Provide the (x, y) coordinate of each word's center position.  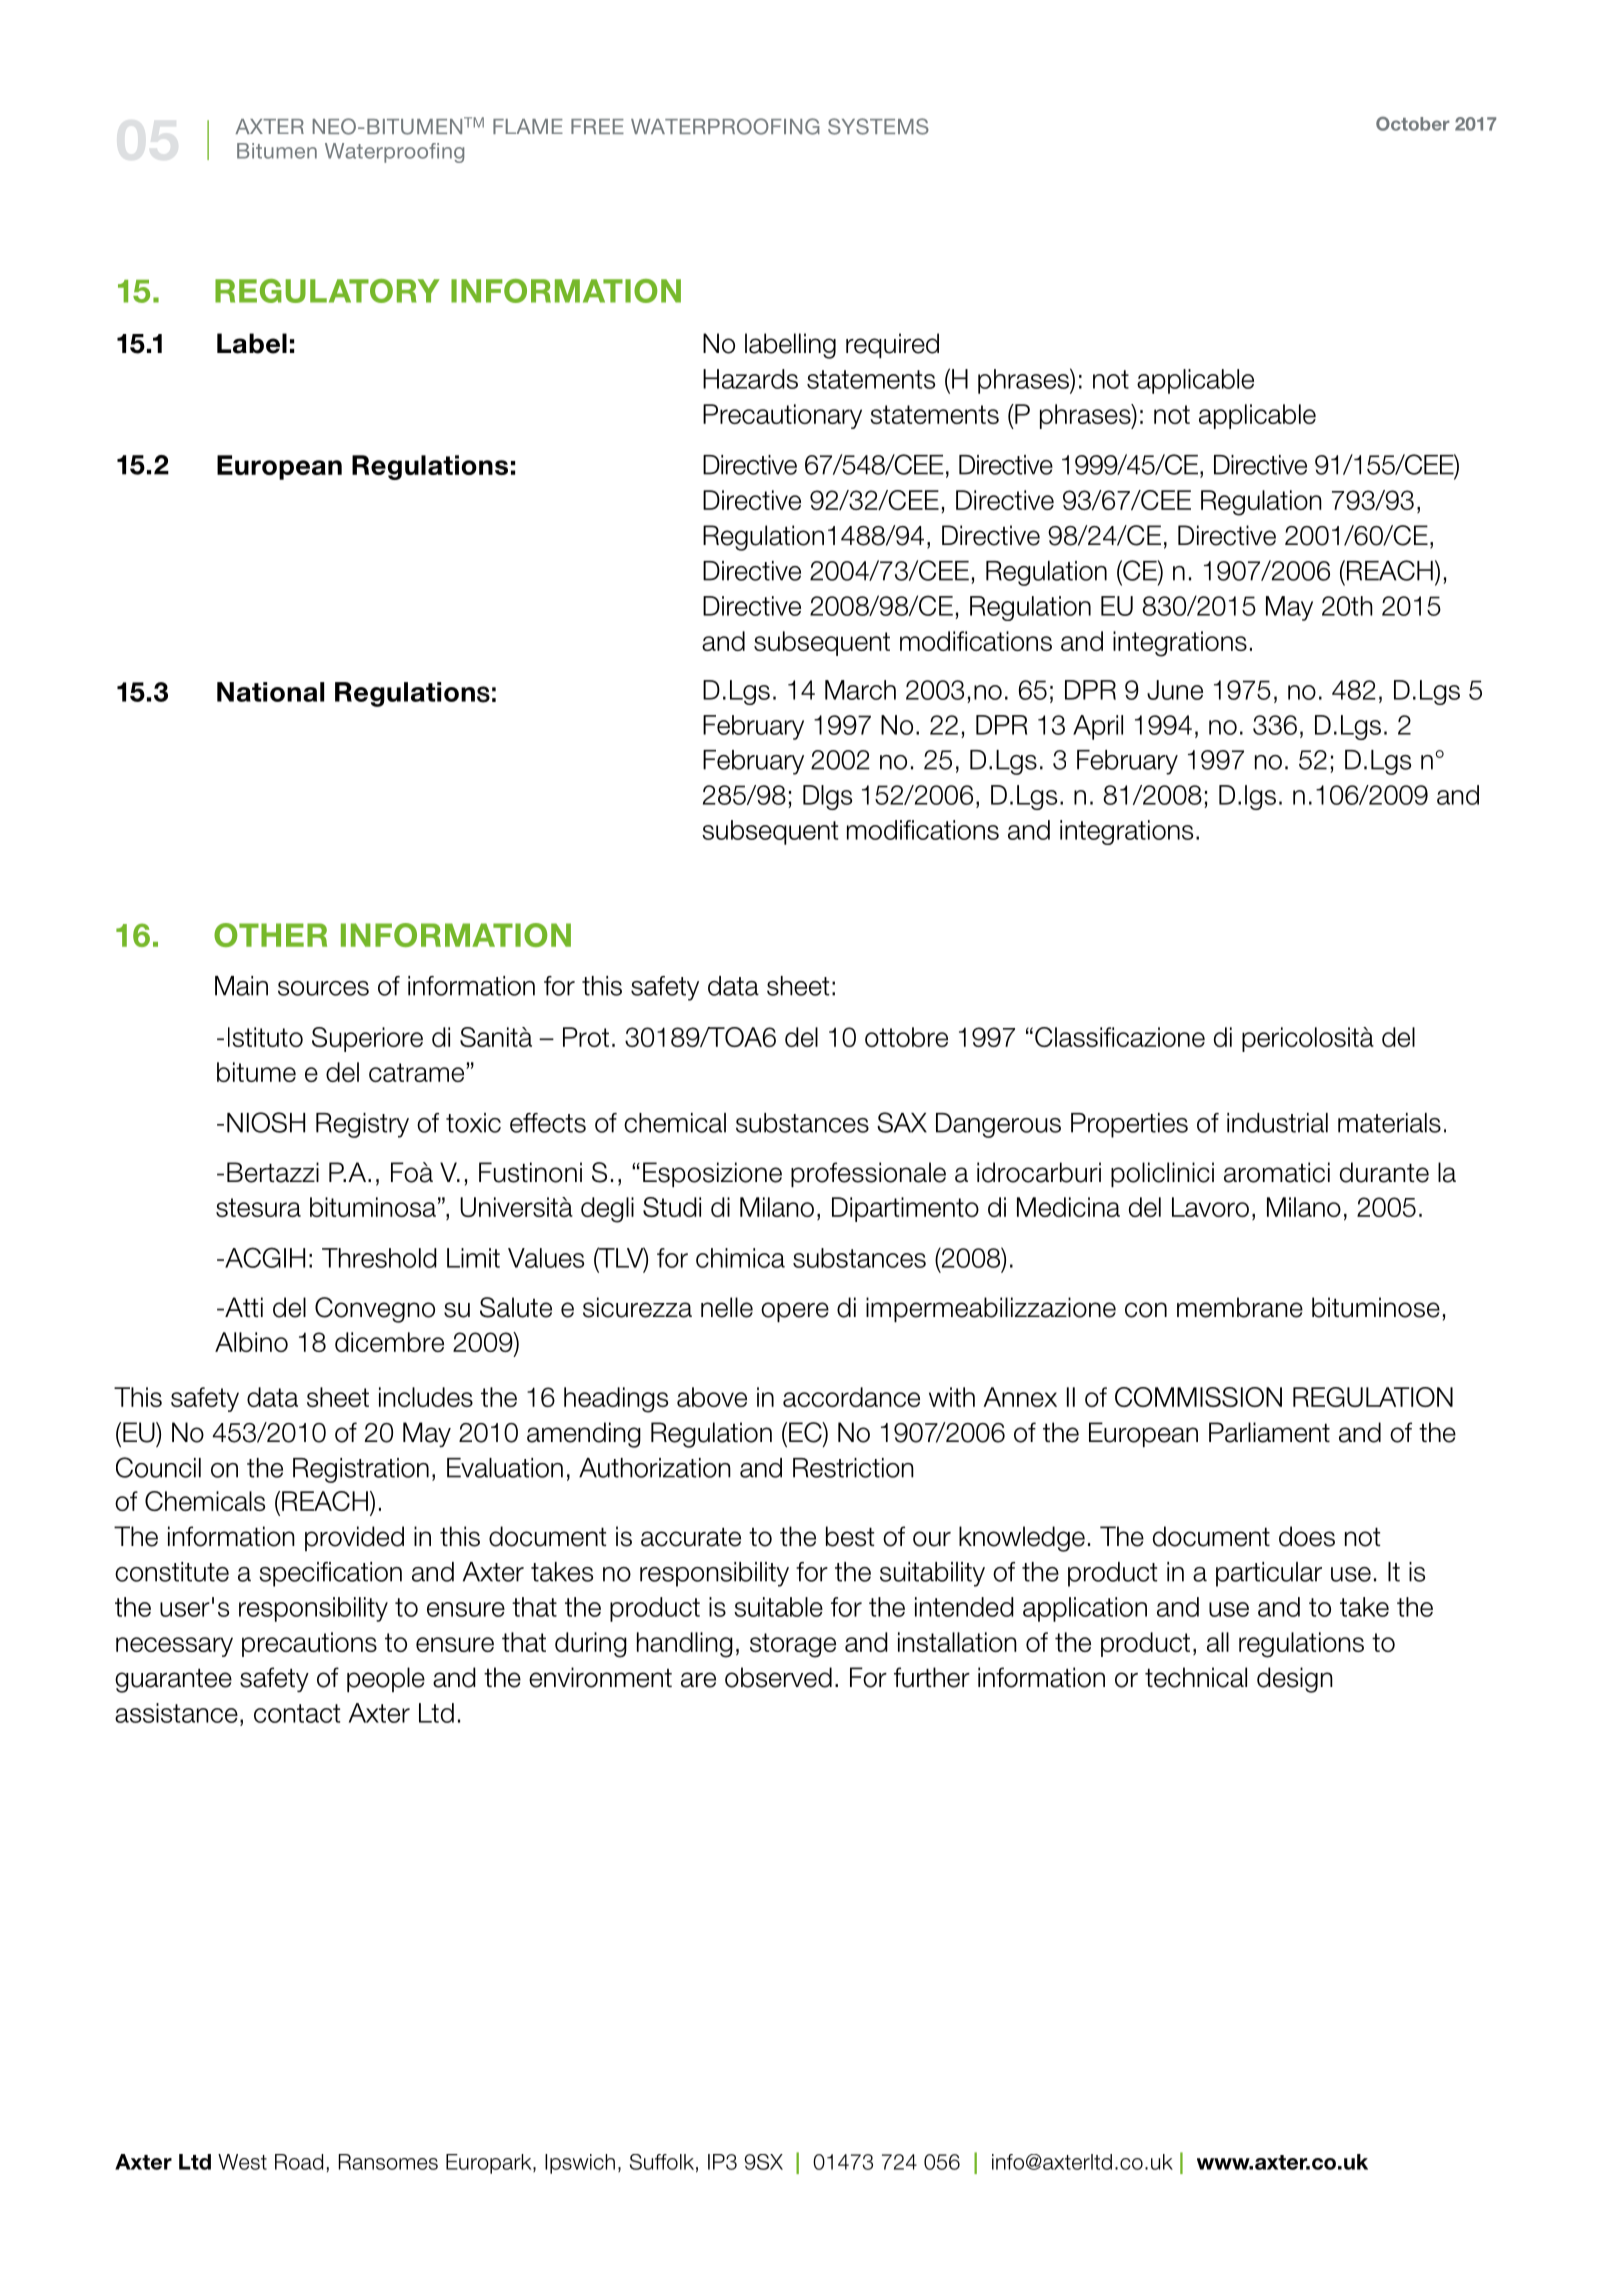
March (860, 690)
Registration (361, 1470)
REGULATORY (327, 291)
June (1175, 690)
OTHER (270, 935)
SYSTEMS (878, 126)
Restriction (853, 1468)
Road (299, 2162)
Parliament (1269, 1432)
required (892, 345)
